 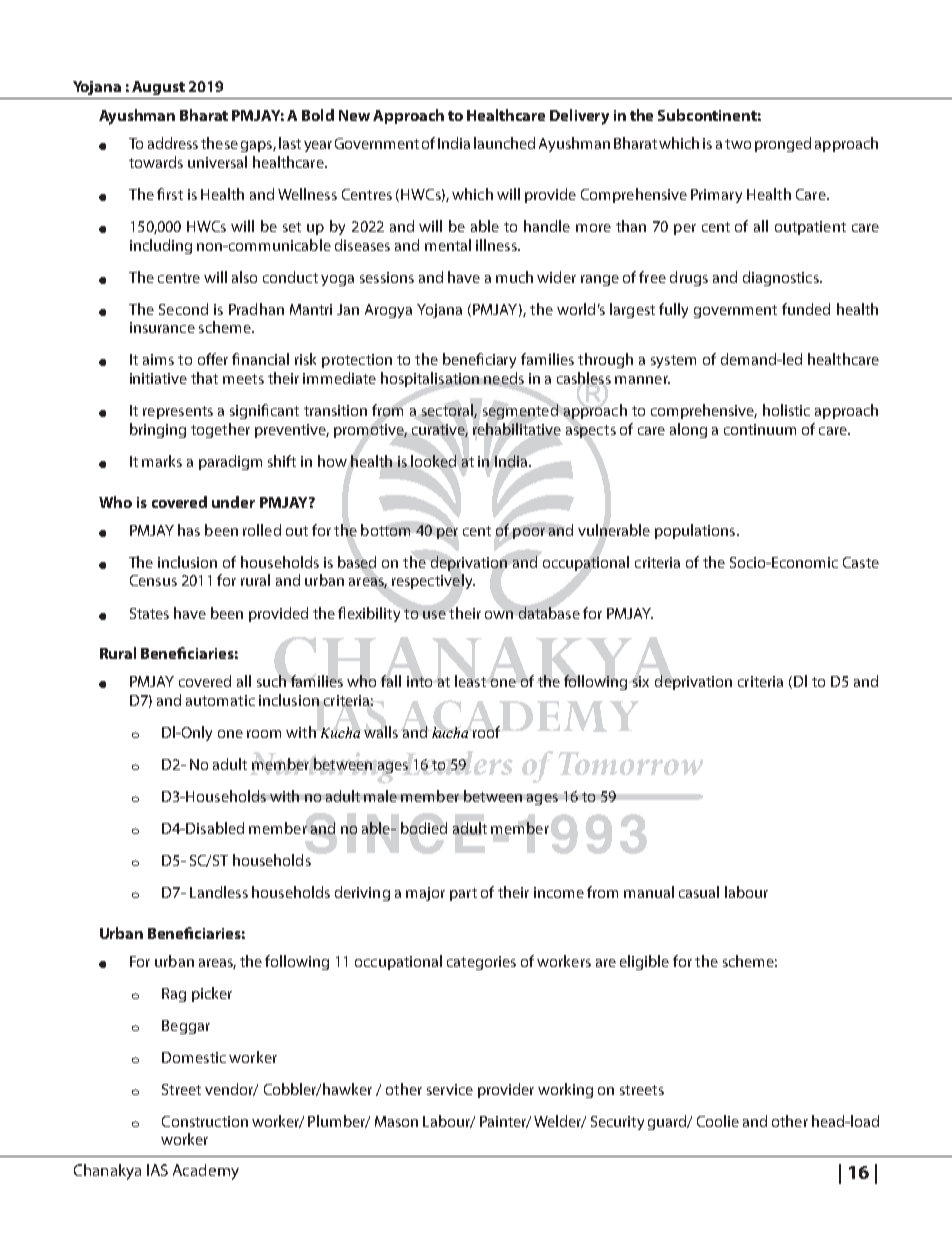 What do you see at coordinates (264, 734) in the screenshot?
I see `room` at bounding box center [264, 734].
